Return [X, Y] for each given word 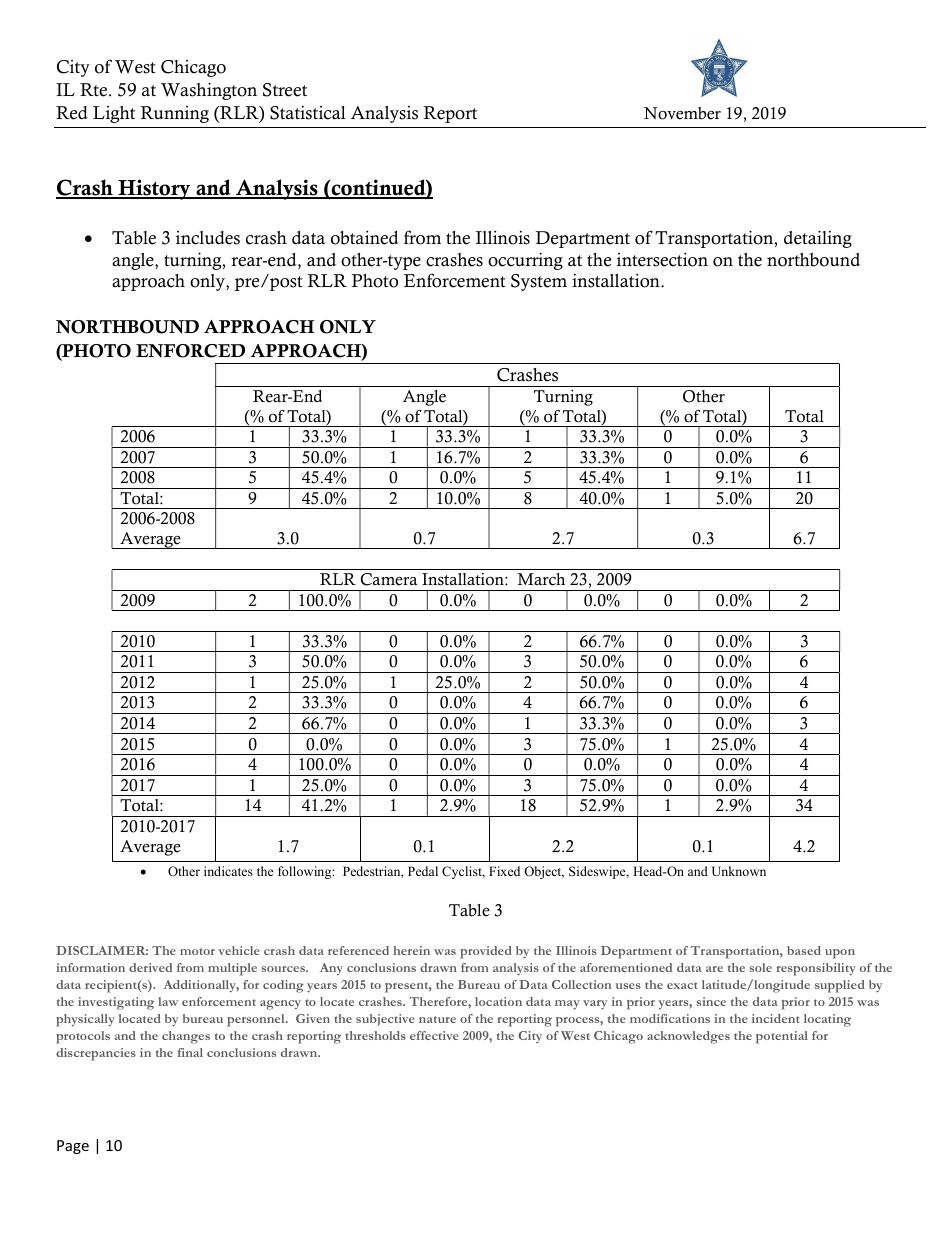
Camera [389, 579]
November [682, 113]
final [190, 1052]
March [541, 579]
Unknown [739, 871]
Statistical [308, 112]
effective [434, 1035]
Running [174, 114]
